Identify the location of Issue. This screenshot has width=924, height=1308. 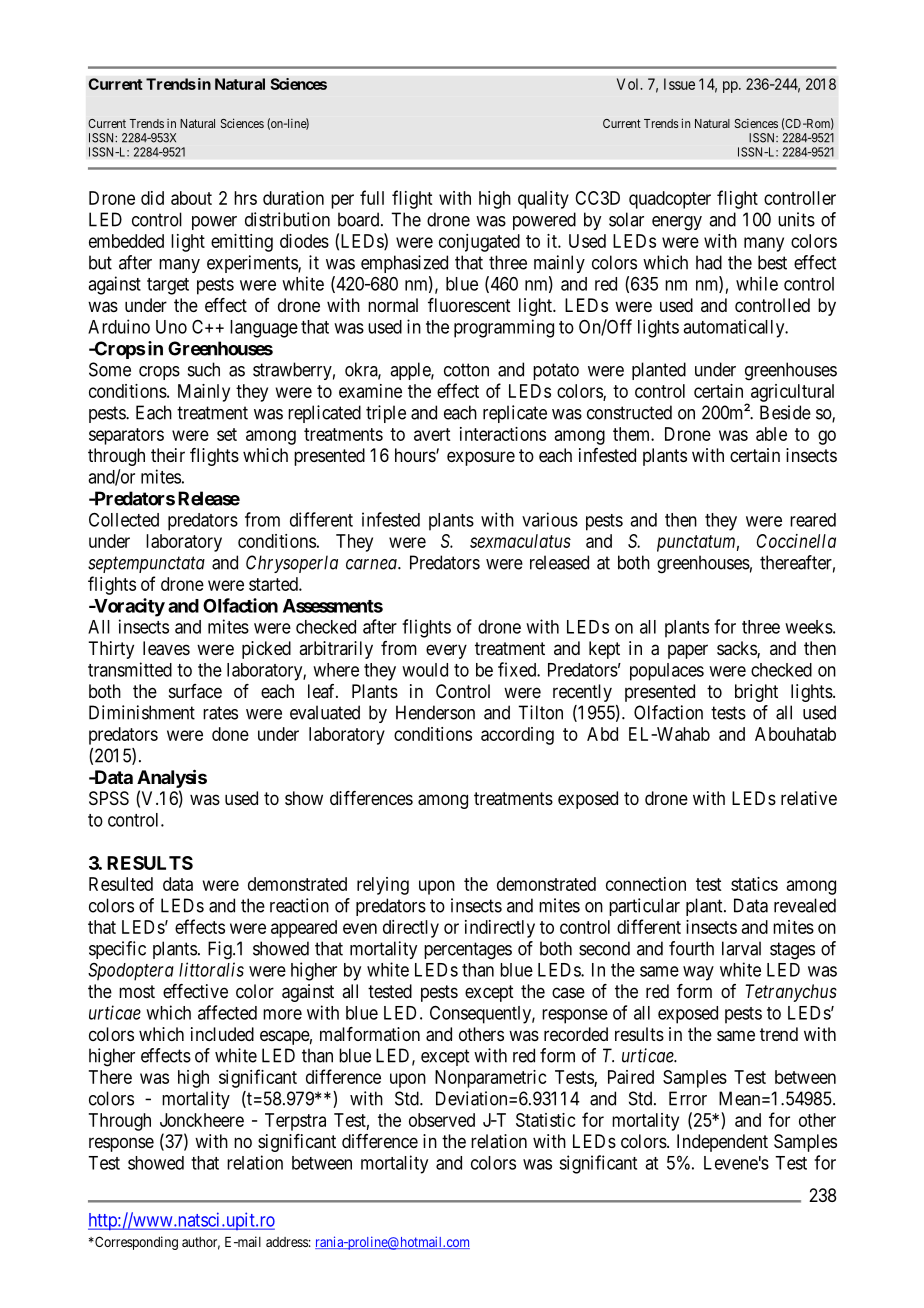
(679, 84).
